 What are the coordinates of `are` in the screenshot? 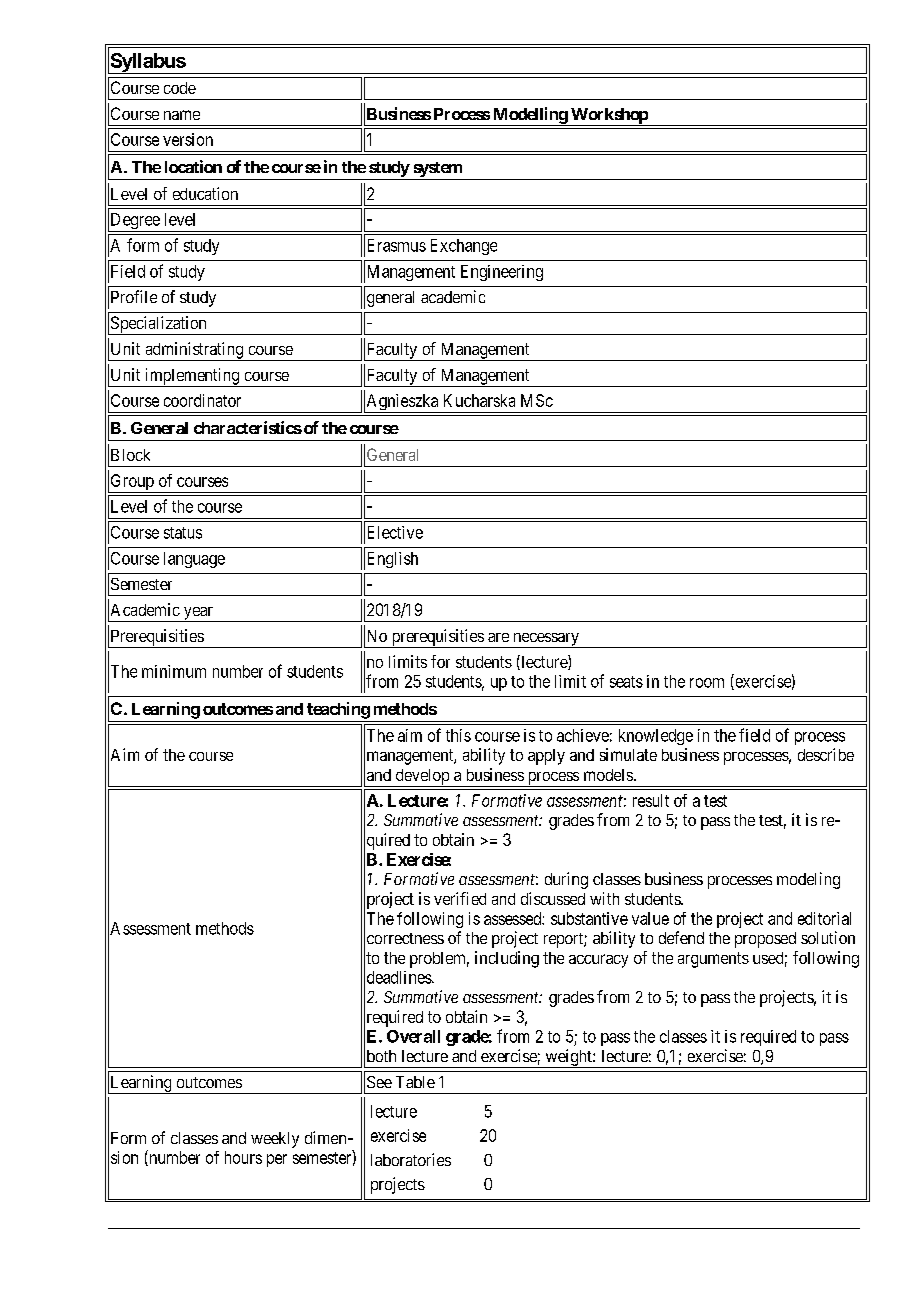 It's located at (498, 637).
